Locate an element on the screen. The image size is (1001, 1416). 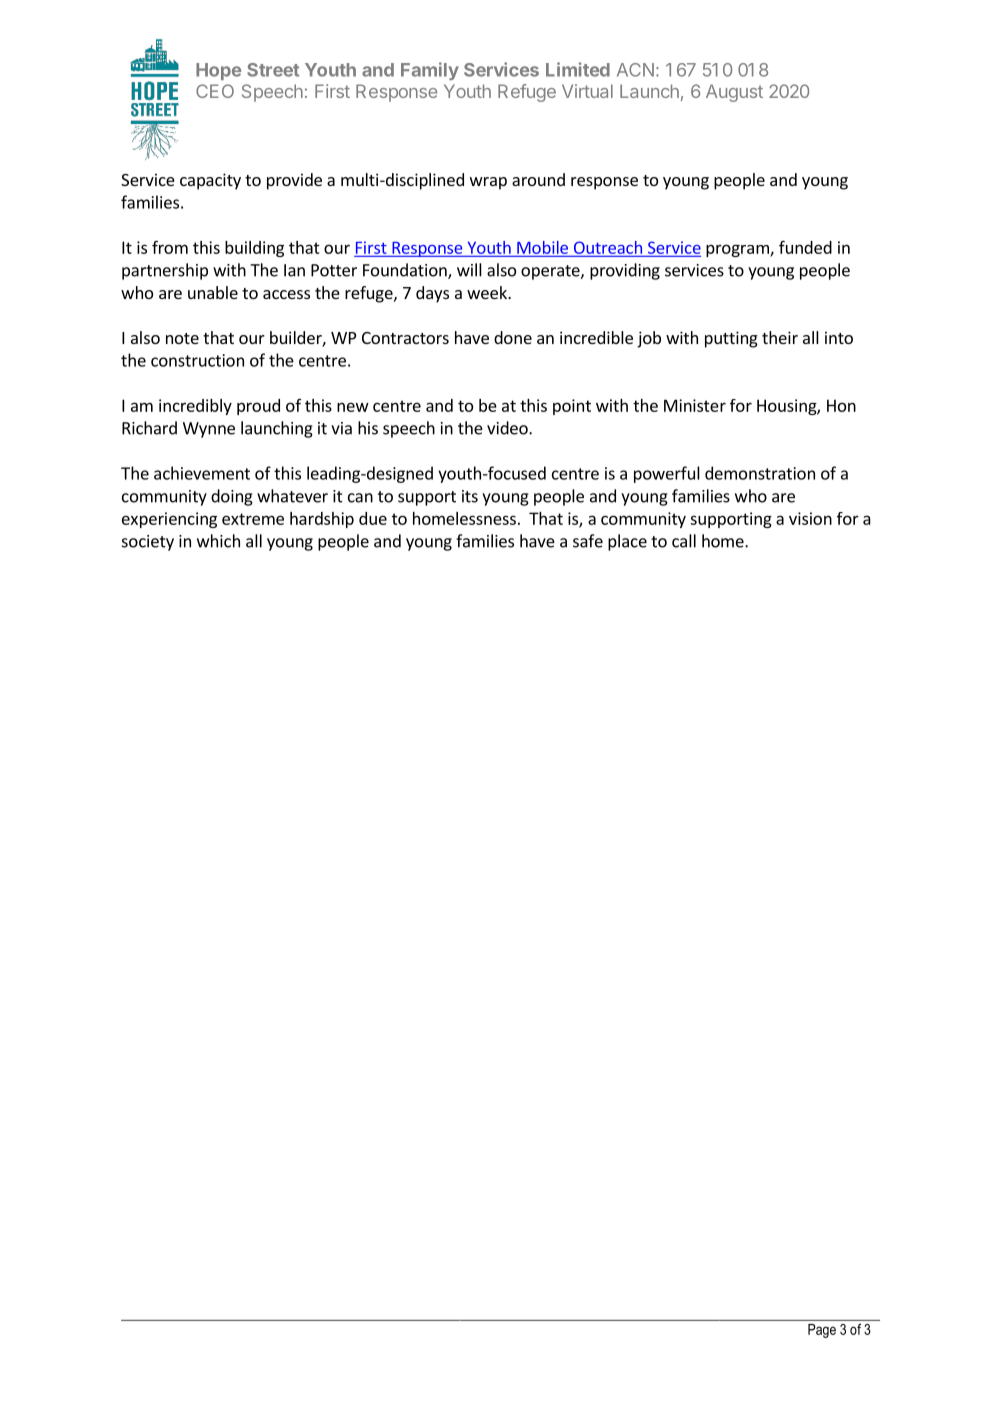
vision is located at coordinates (810, 518).
